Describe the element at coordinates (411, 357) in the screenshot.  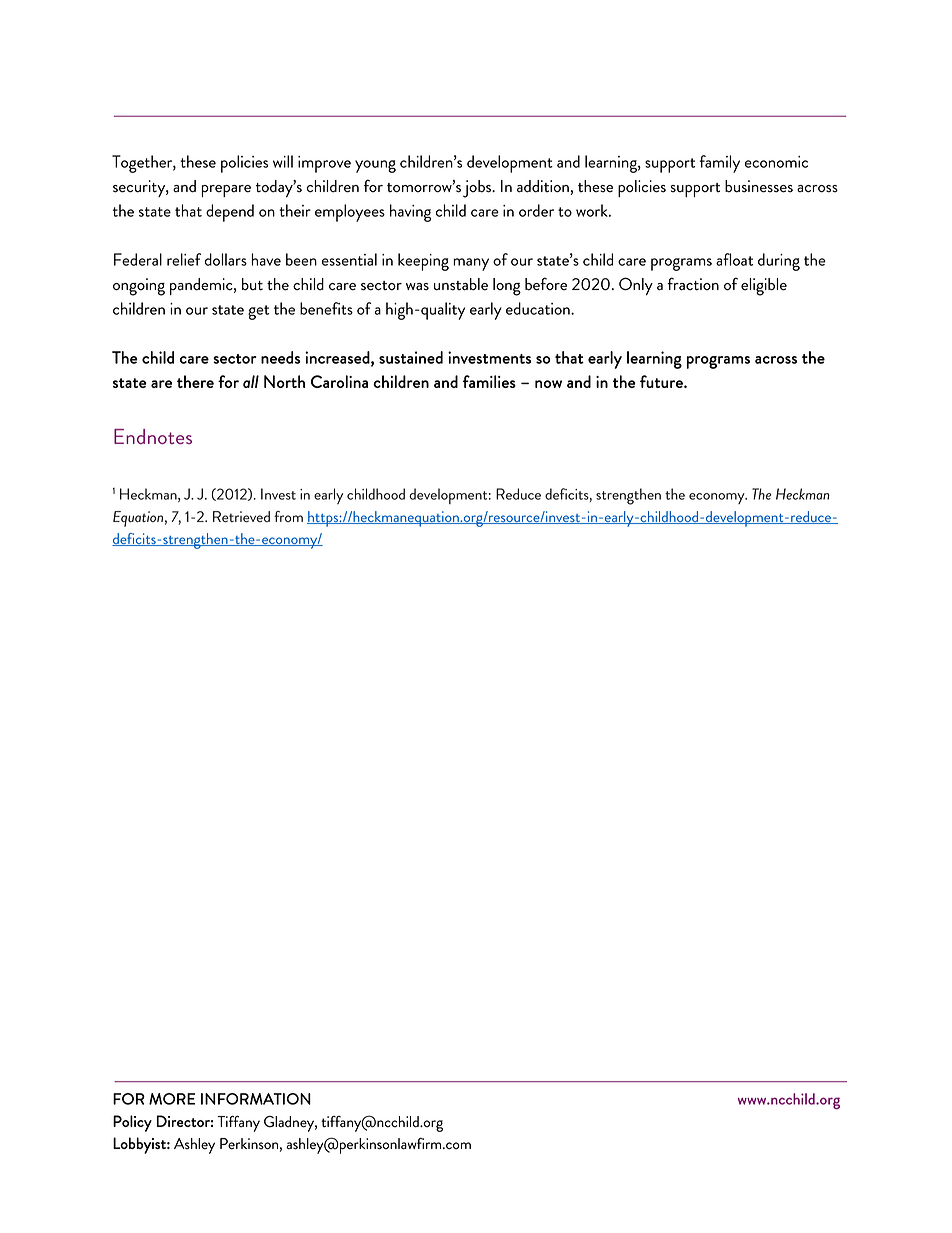
I see `sustained` at that location.
